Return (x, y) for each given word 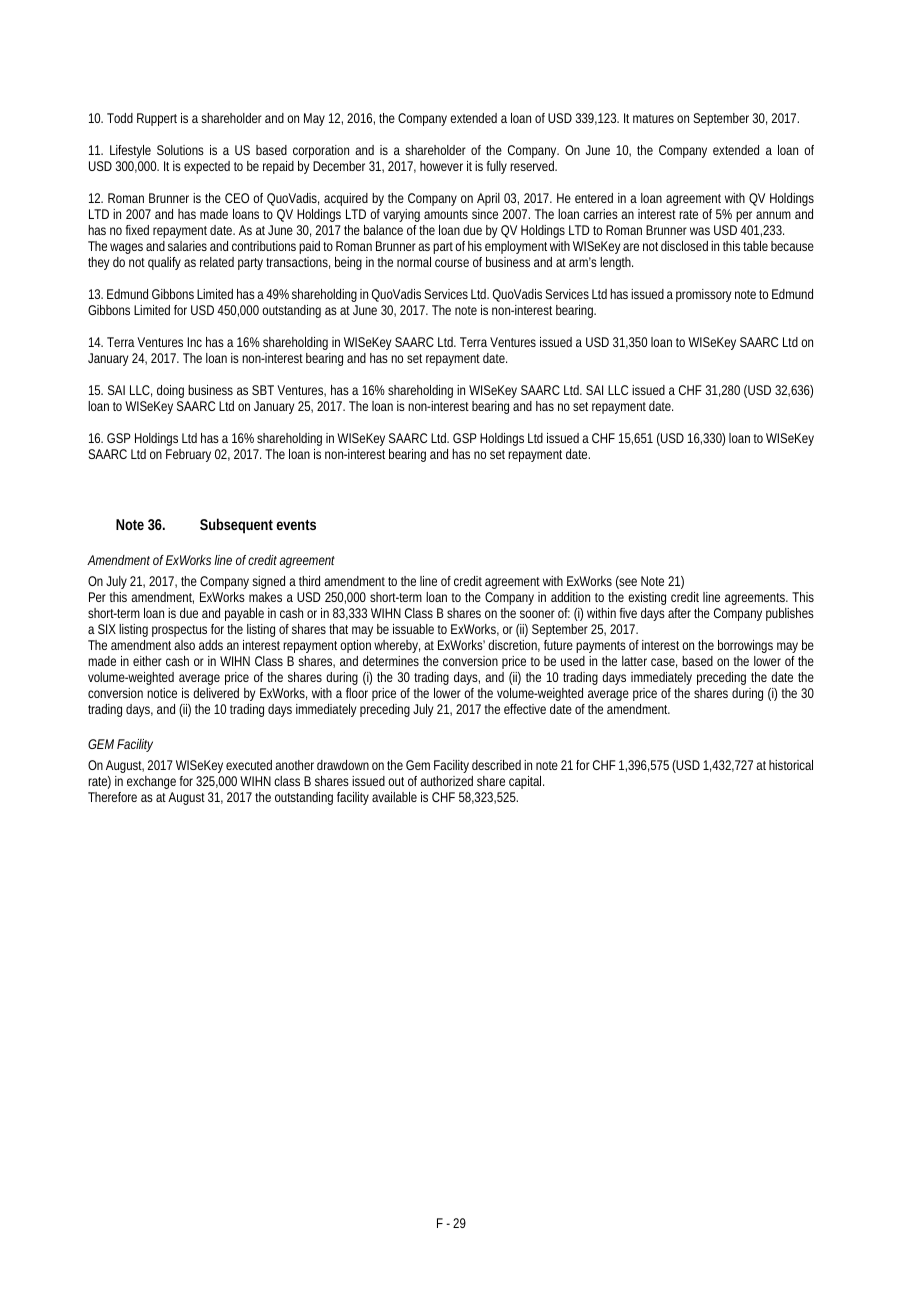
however (441, 166)
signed (268, 582)
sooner (537, 614)
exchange (151, 782)
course (452, 263)
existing (647, 598)
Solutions (180, 150)
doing (170, 391)
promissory (703, 295)
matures (653, 118)
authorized (446, 781)
